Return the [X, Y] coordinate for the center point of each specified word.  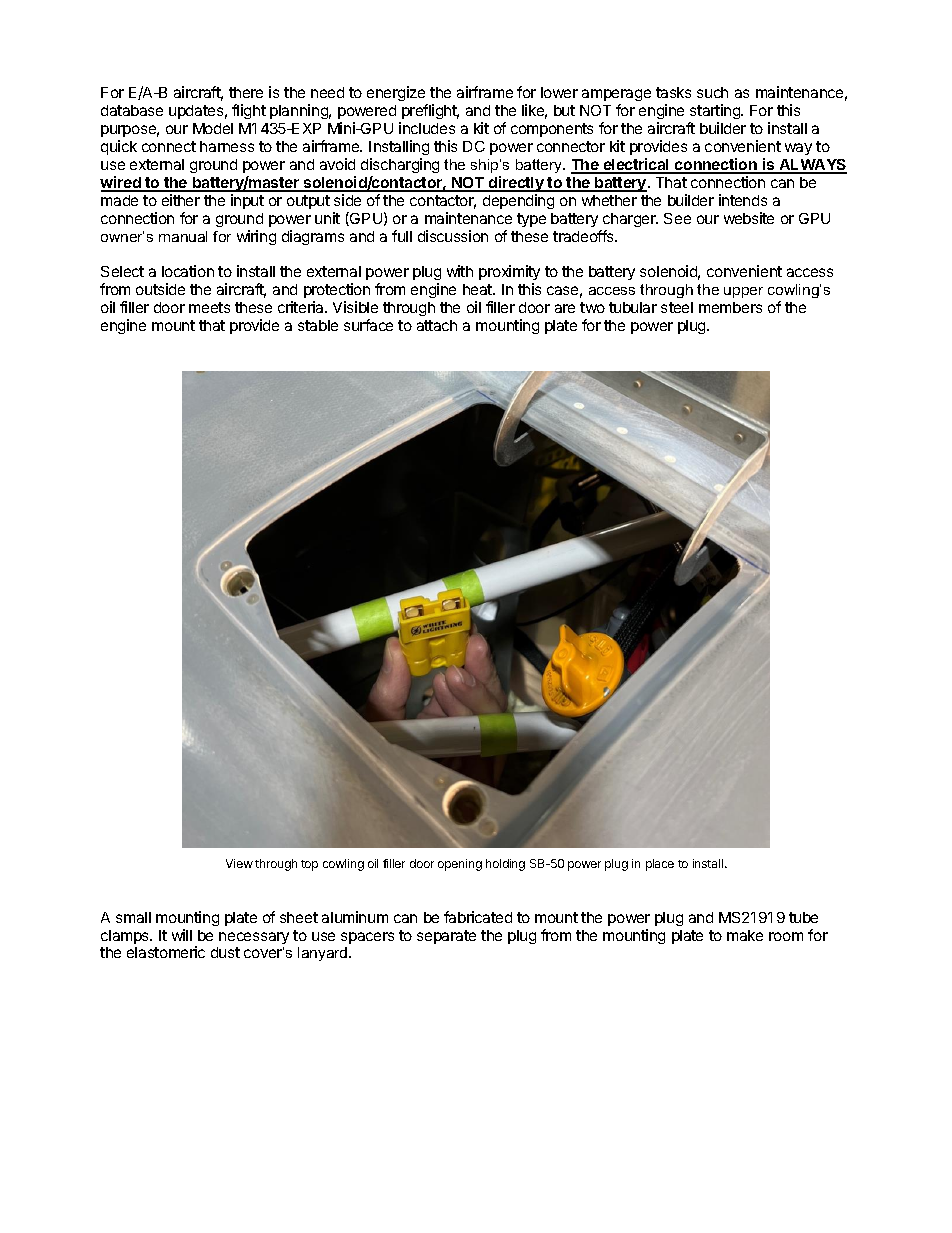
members [730, 307]
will [182, 935]
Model [213, 128]
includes [427, 128]
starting [715, 113]
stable [318, 325]
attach [437, 325]
